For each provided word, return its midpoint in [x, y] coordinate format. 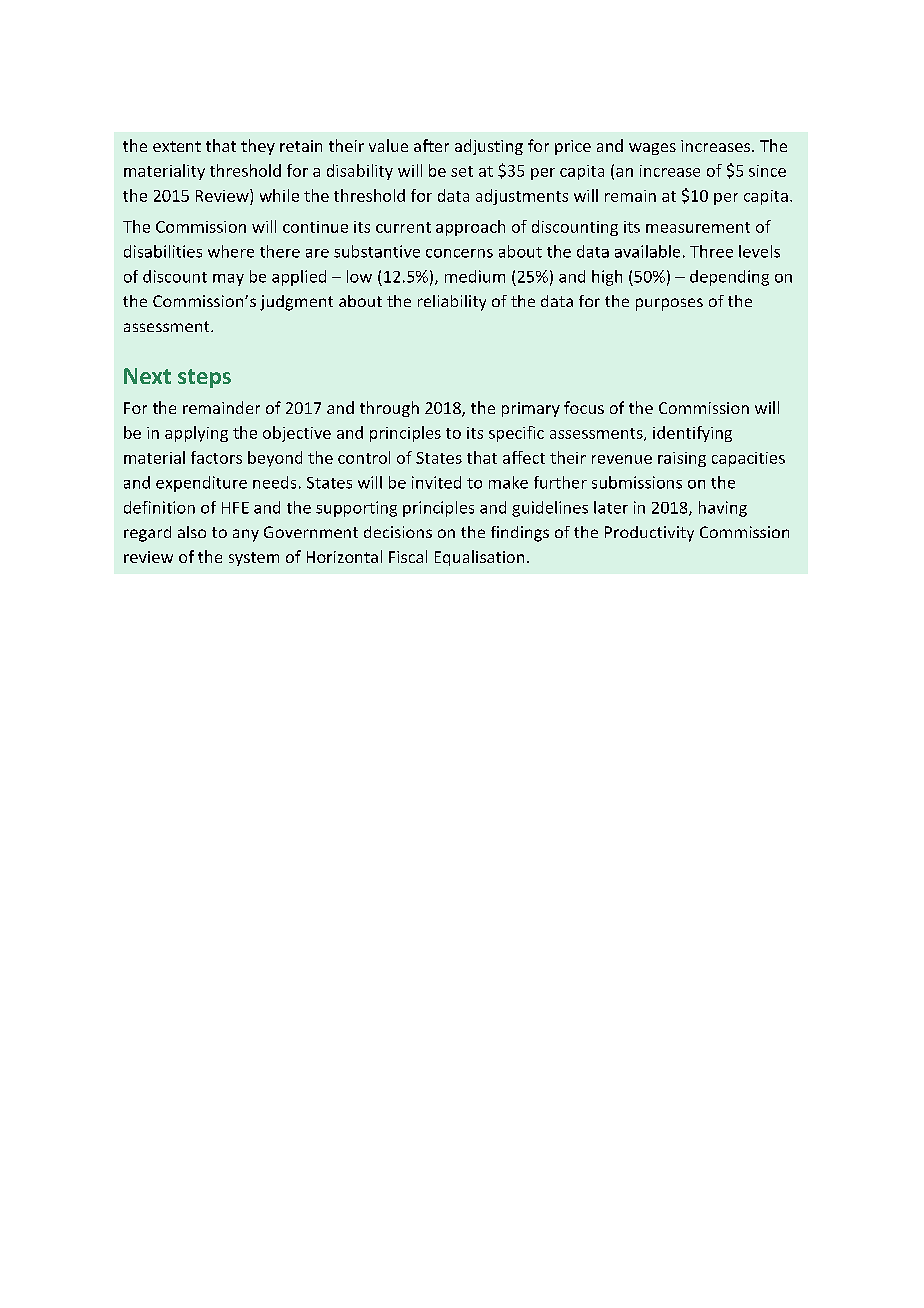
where [231, 251]
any [246, 535]
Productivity [649, 534]
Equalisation [479, 558]
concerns [459, 253]
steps [204, 378]
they [258, 147]
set [462, 171]
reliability [452, 303]
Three [711, 251]
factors [216, 457]
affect [524, 457]
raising [682, 459]
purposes [669, 304]
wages [652, 149]
